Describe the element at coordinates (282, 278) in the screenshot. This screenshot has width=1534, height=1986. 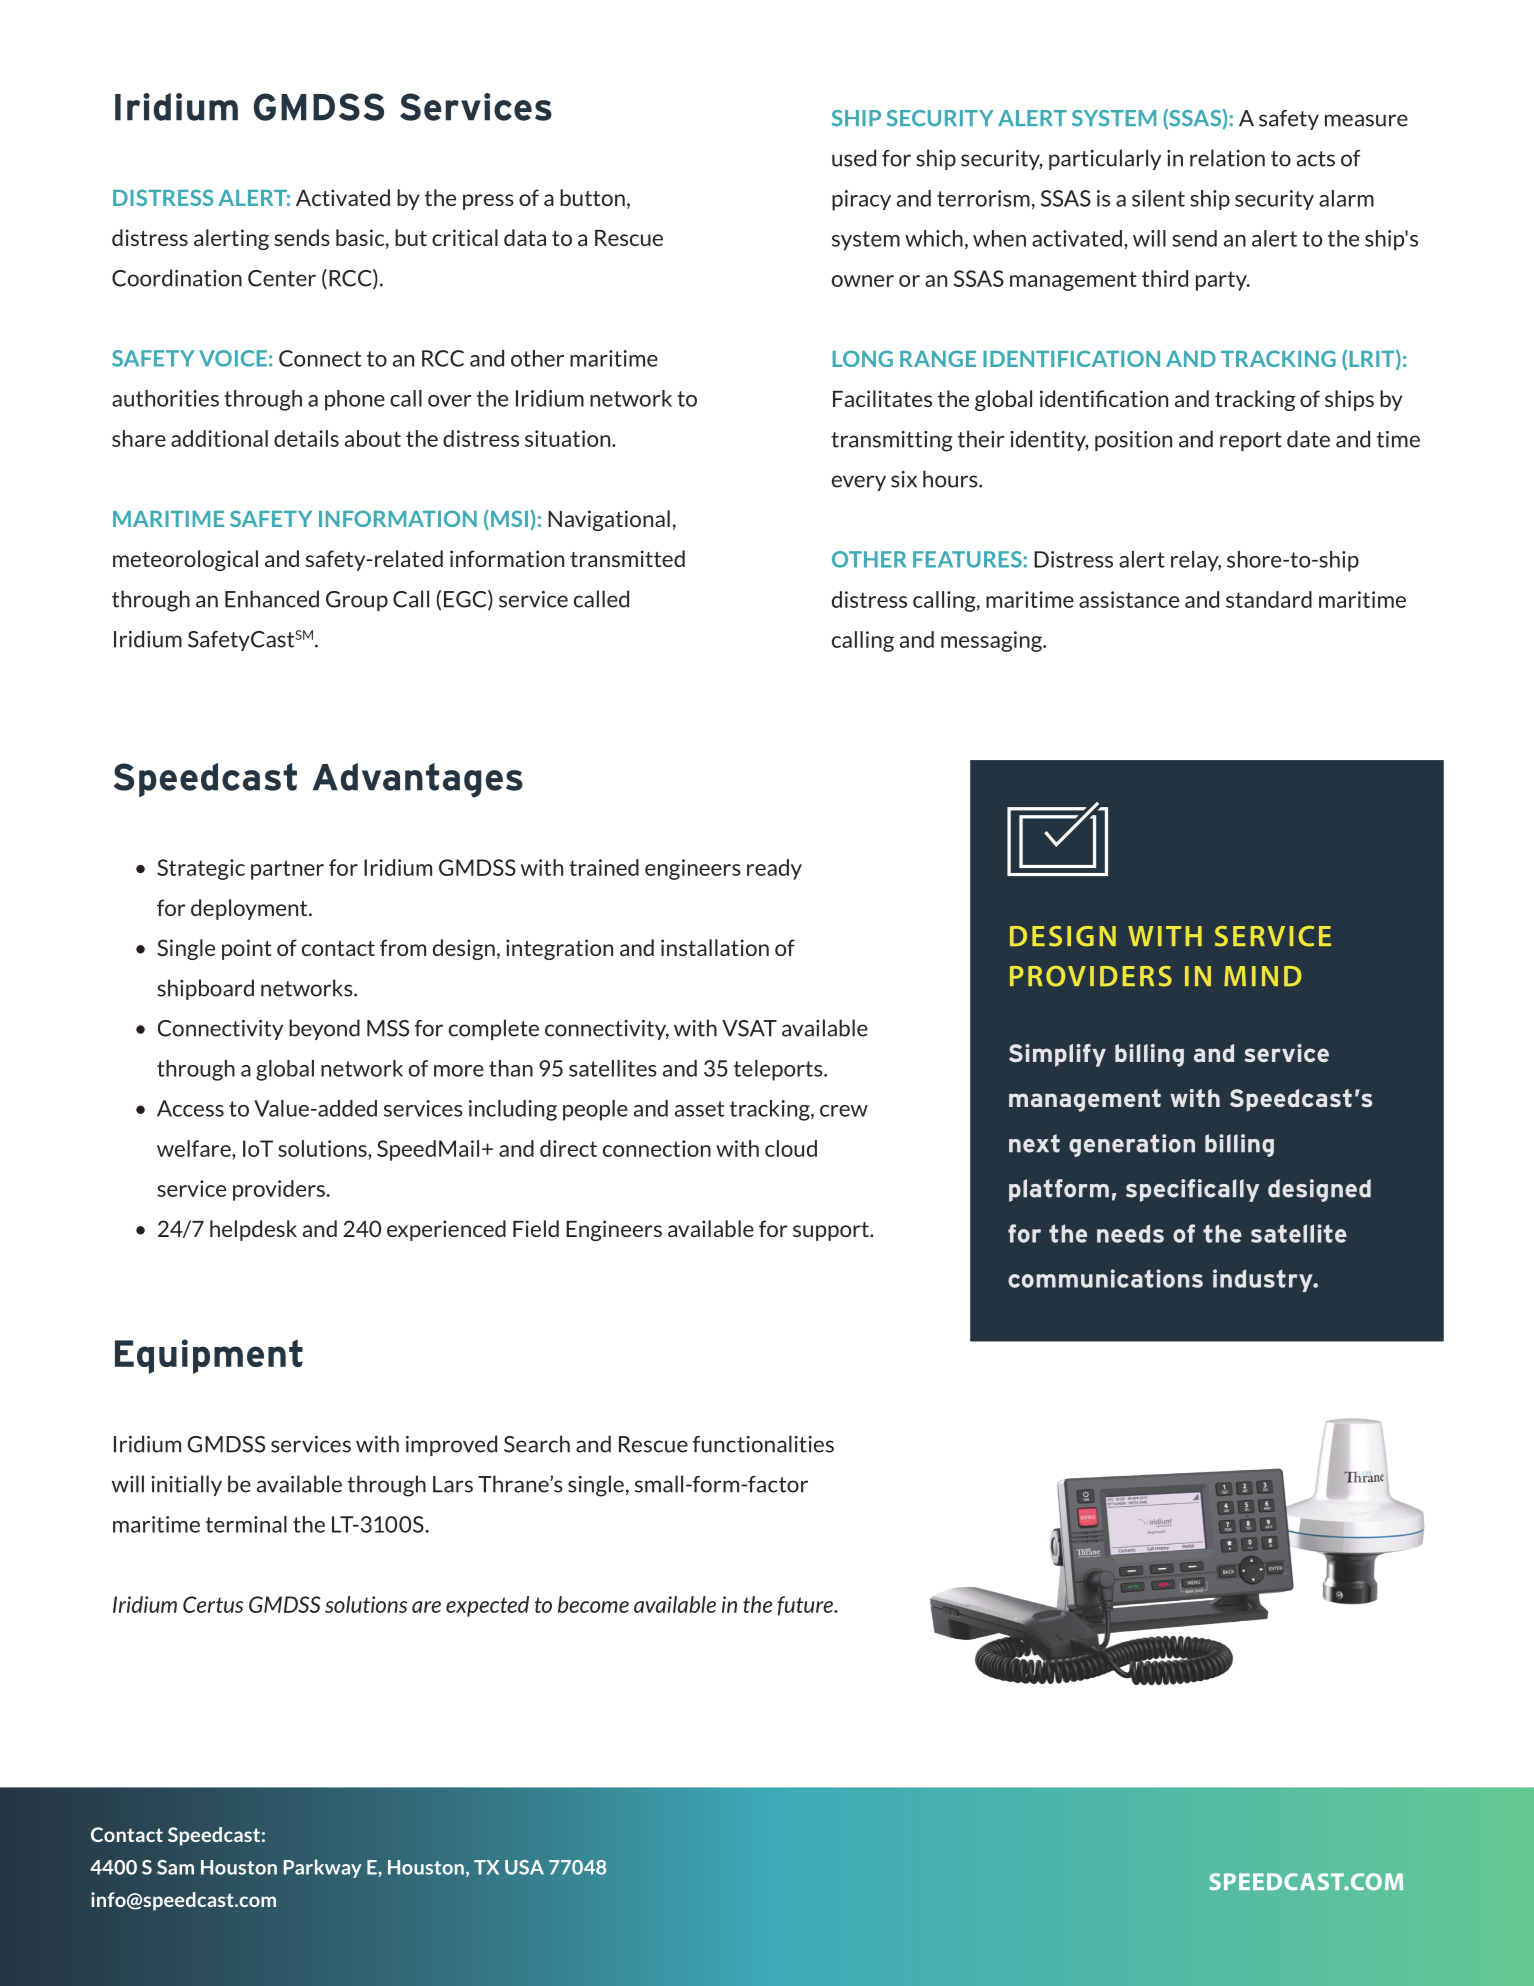
I see `Center` at that location.
